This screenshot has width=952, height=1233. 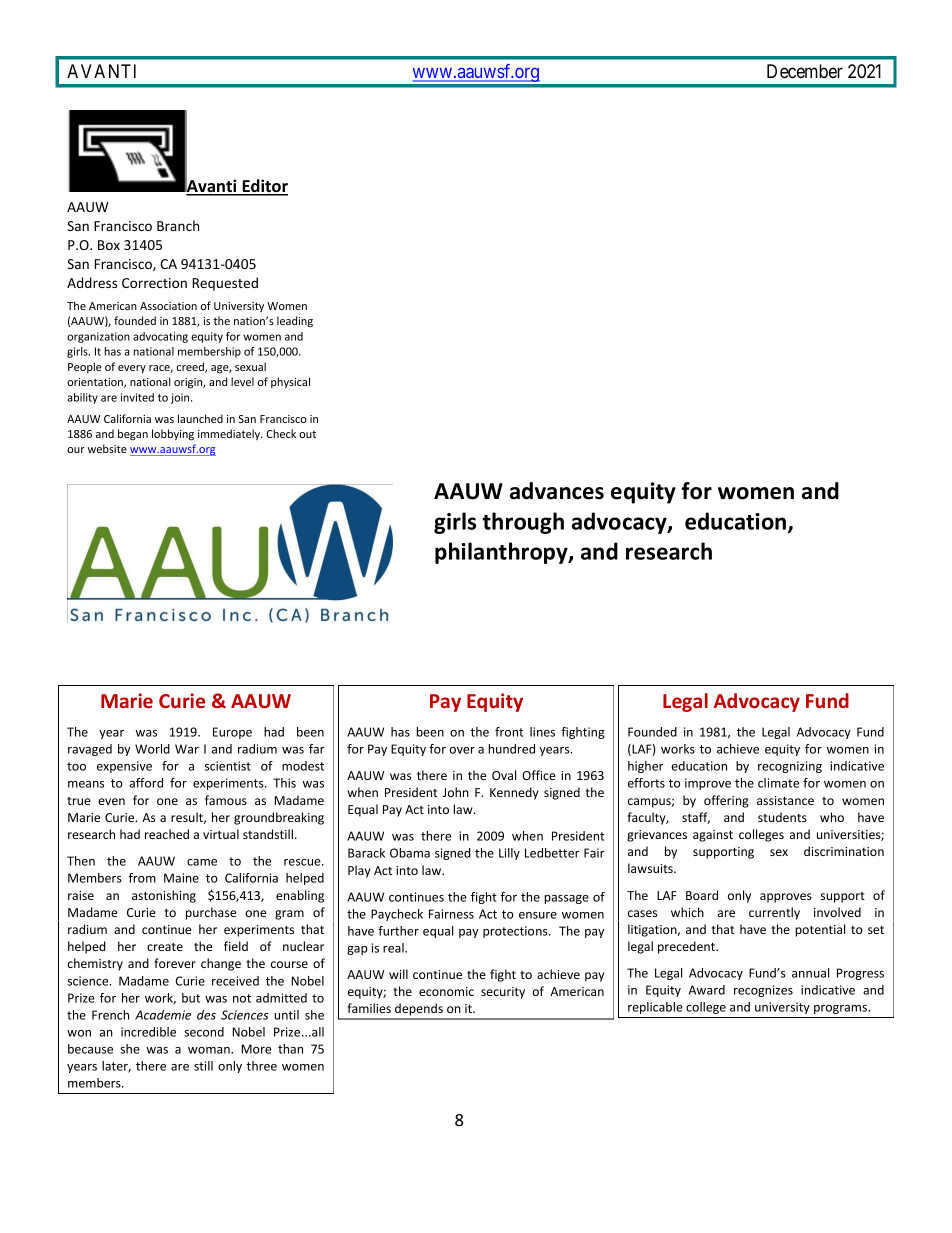 What do you see at coordinates (264, 187) in the screenshot?
I see `Editor` at bounding box center [264, 187].
